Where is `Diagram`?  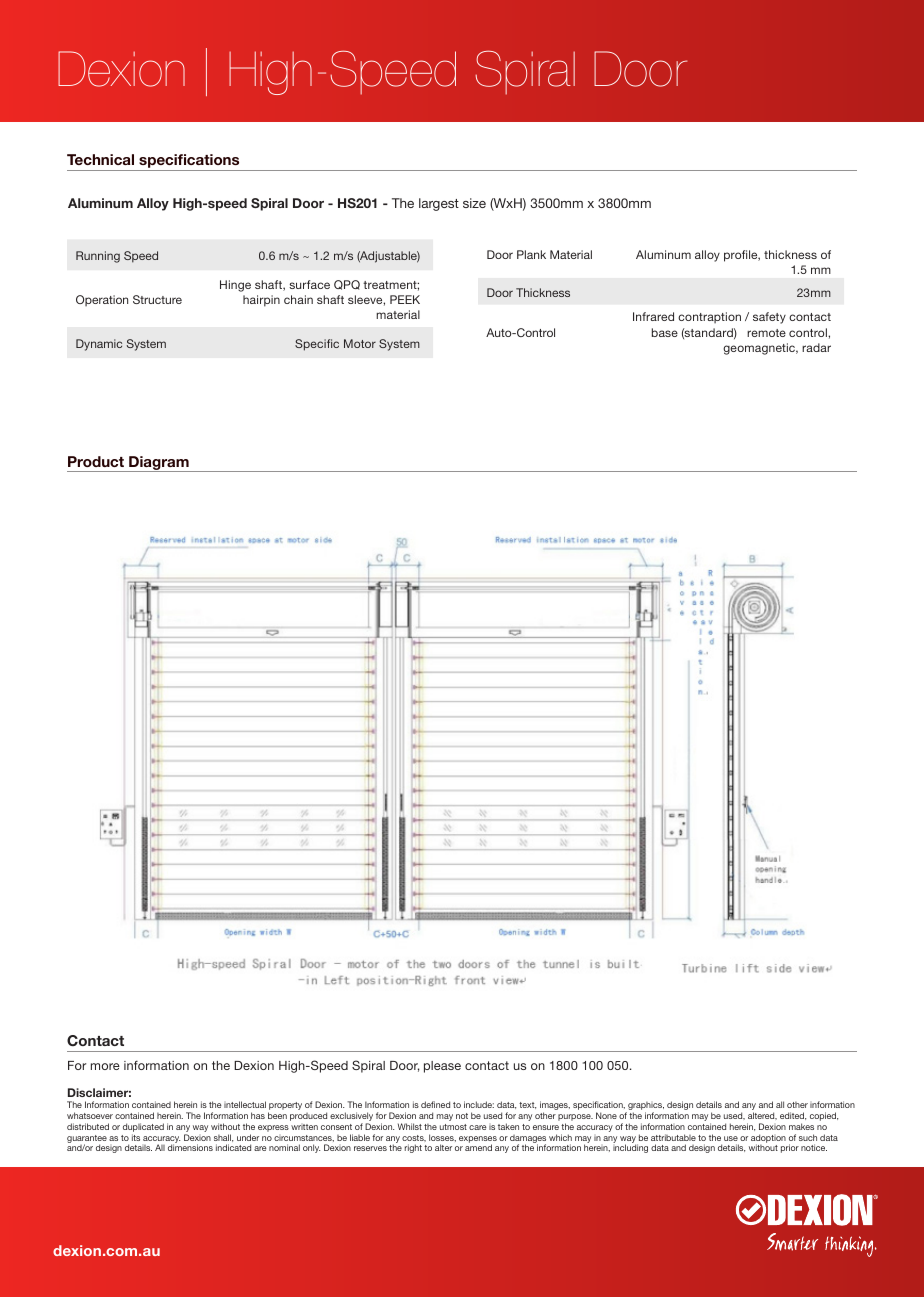 Diagram is located at coordinates (159, 464).
